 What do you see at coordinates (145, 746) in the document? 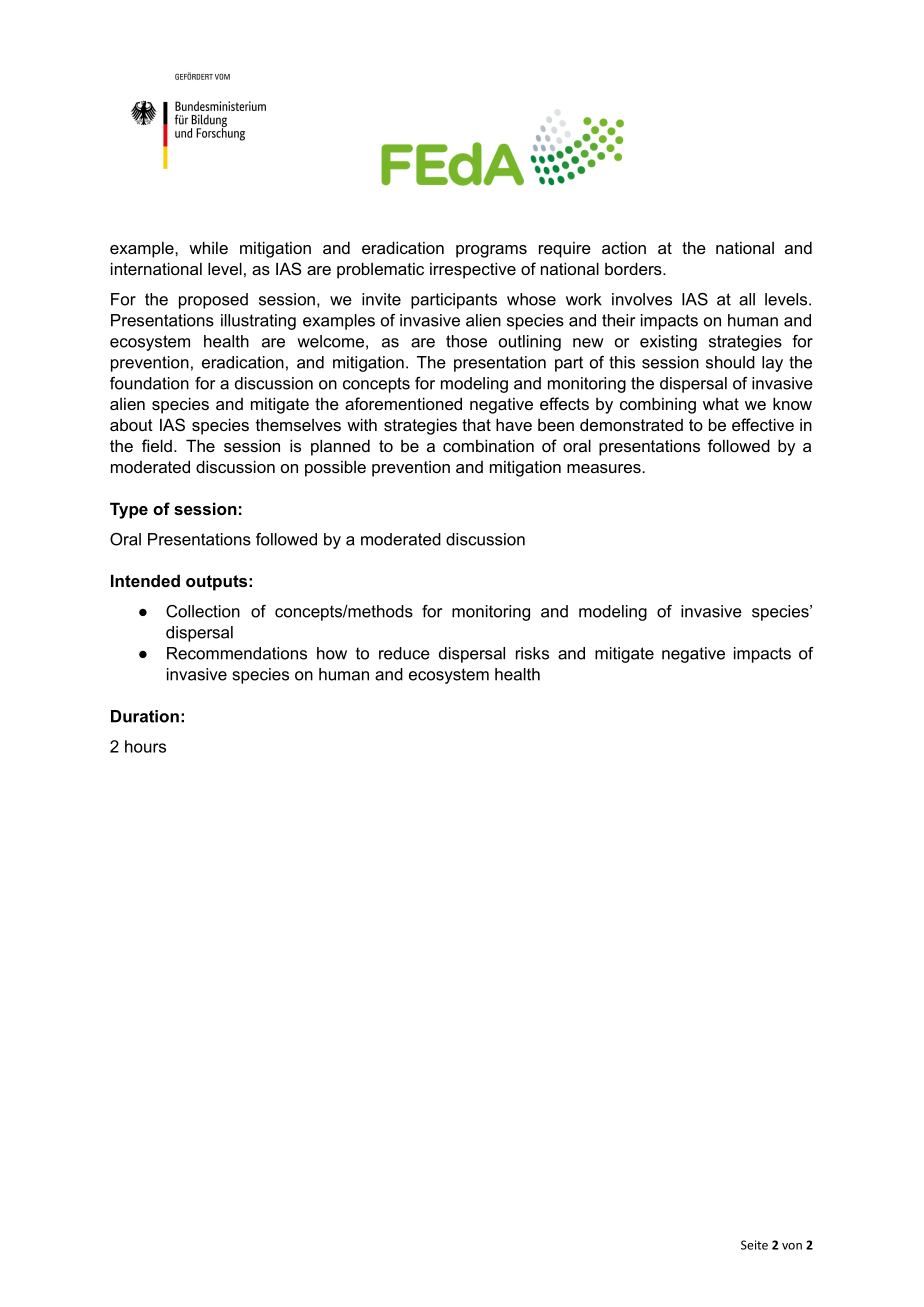
I see `hours` at bounding box center [145, 746].
